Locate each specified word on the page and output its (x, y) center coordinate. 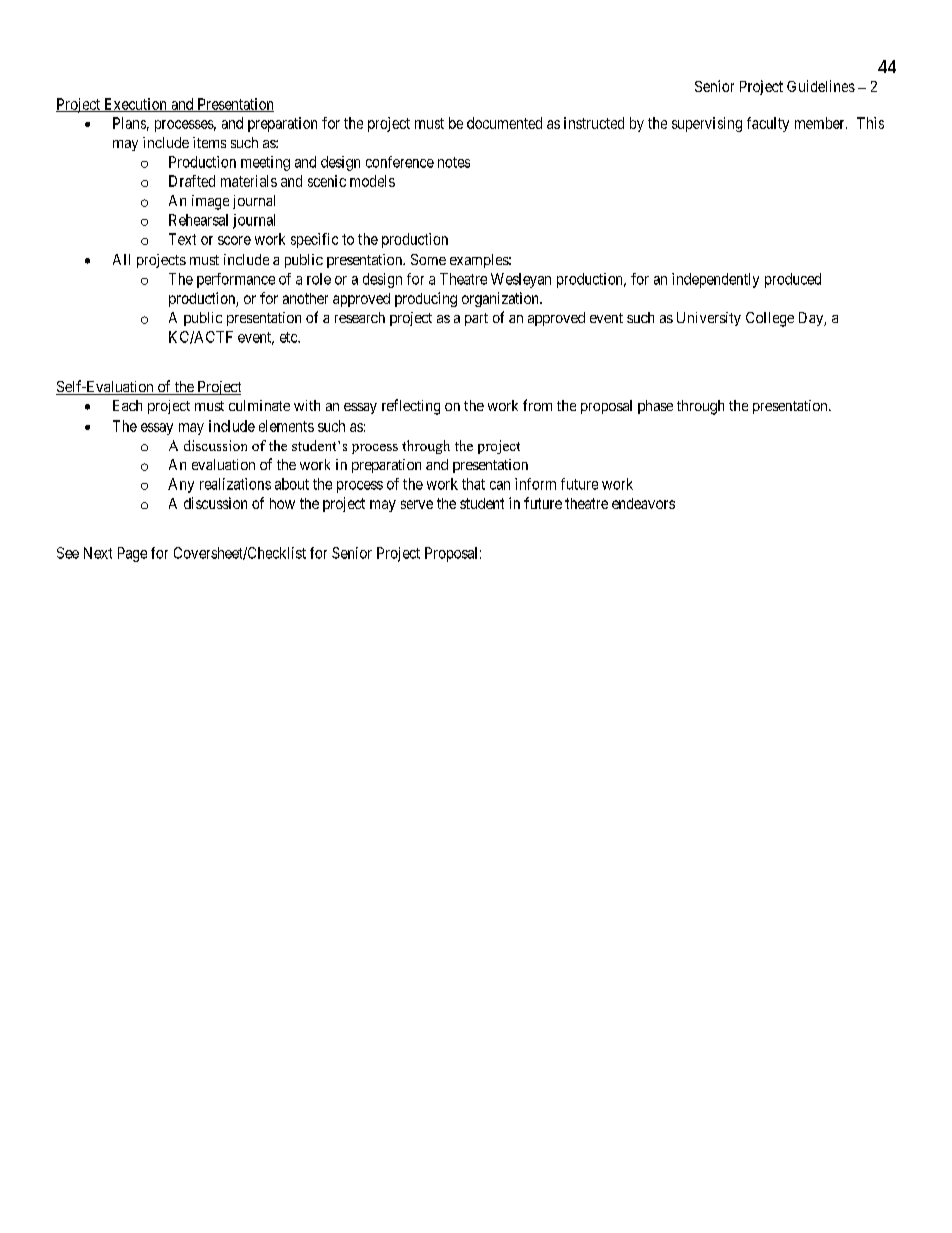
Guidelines (821, 86)
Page (132, 554)
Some (428, 259)
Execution (135, 105)
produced (793, 280)
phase (655, 407)
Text (182, 239)
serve (417, 504)
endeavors (643, 503)
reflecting (411, 407)
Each (127, 405)
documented (504, 123)
